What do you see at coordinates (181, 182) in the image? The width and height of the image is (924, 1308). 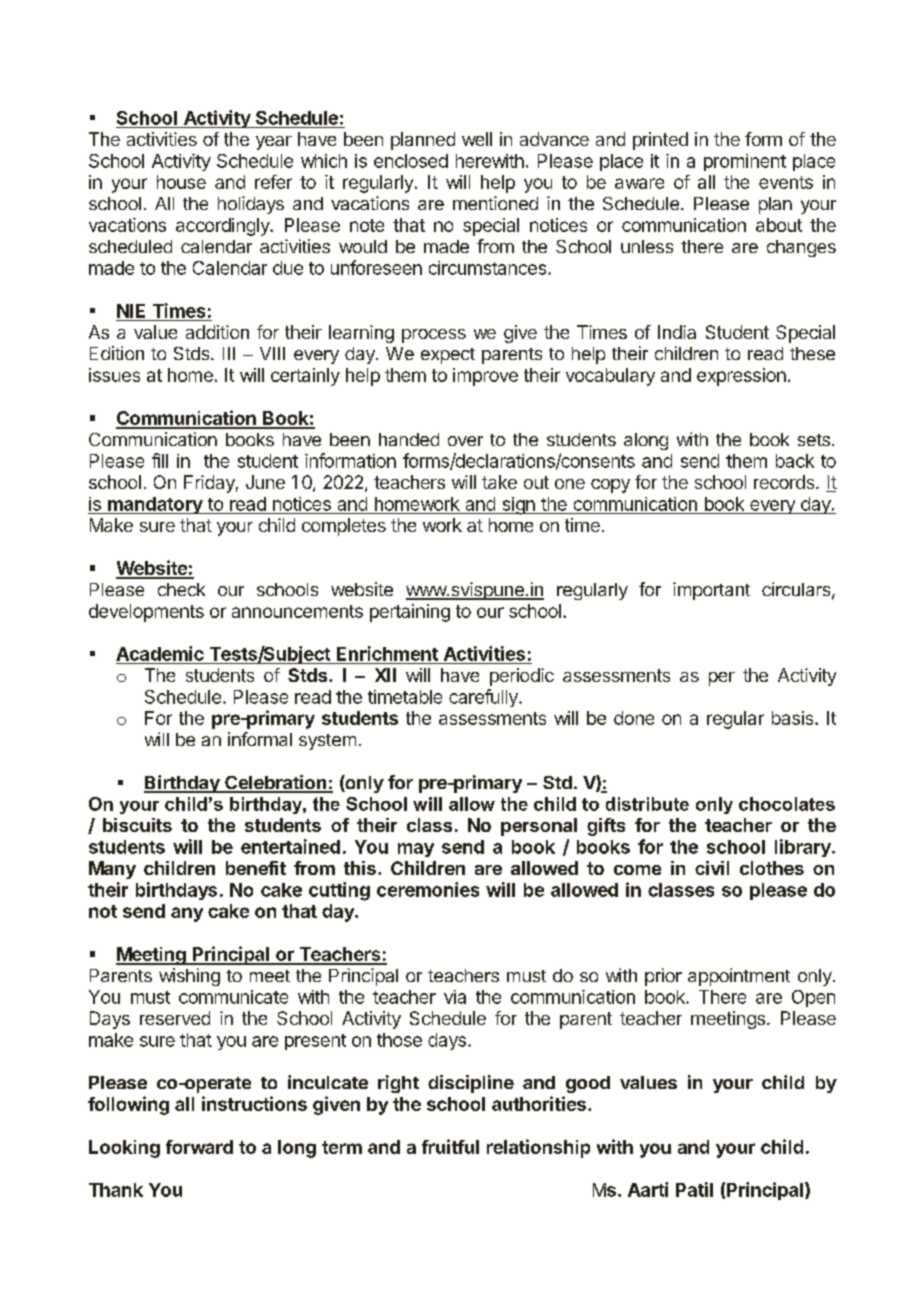 I see `house` at bounding box center [181, 182].
